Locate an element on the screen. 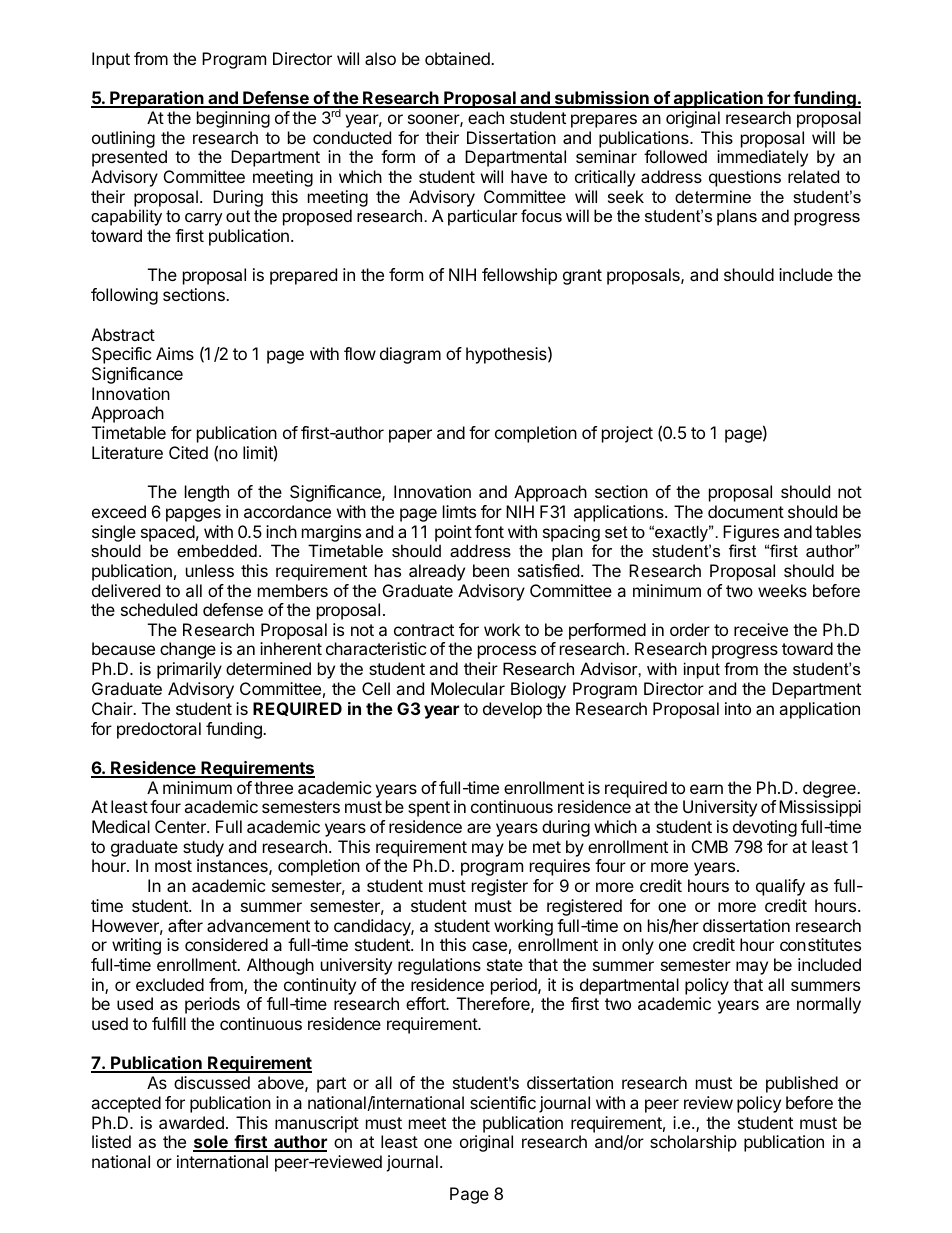 Image resolution: width=952 pixels, height=1233 pixels. Preparation is located at coordinates (157, 99).
